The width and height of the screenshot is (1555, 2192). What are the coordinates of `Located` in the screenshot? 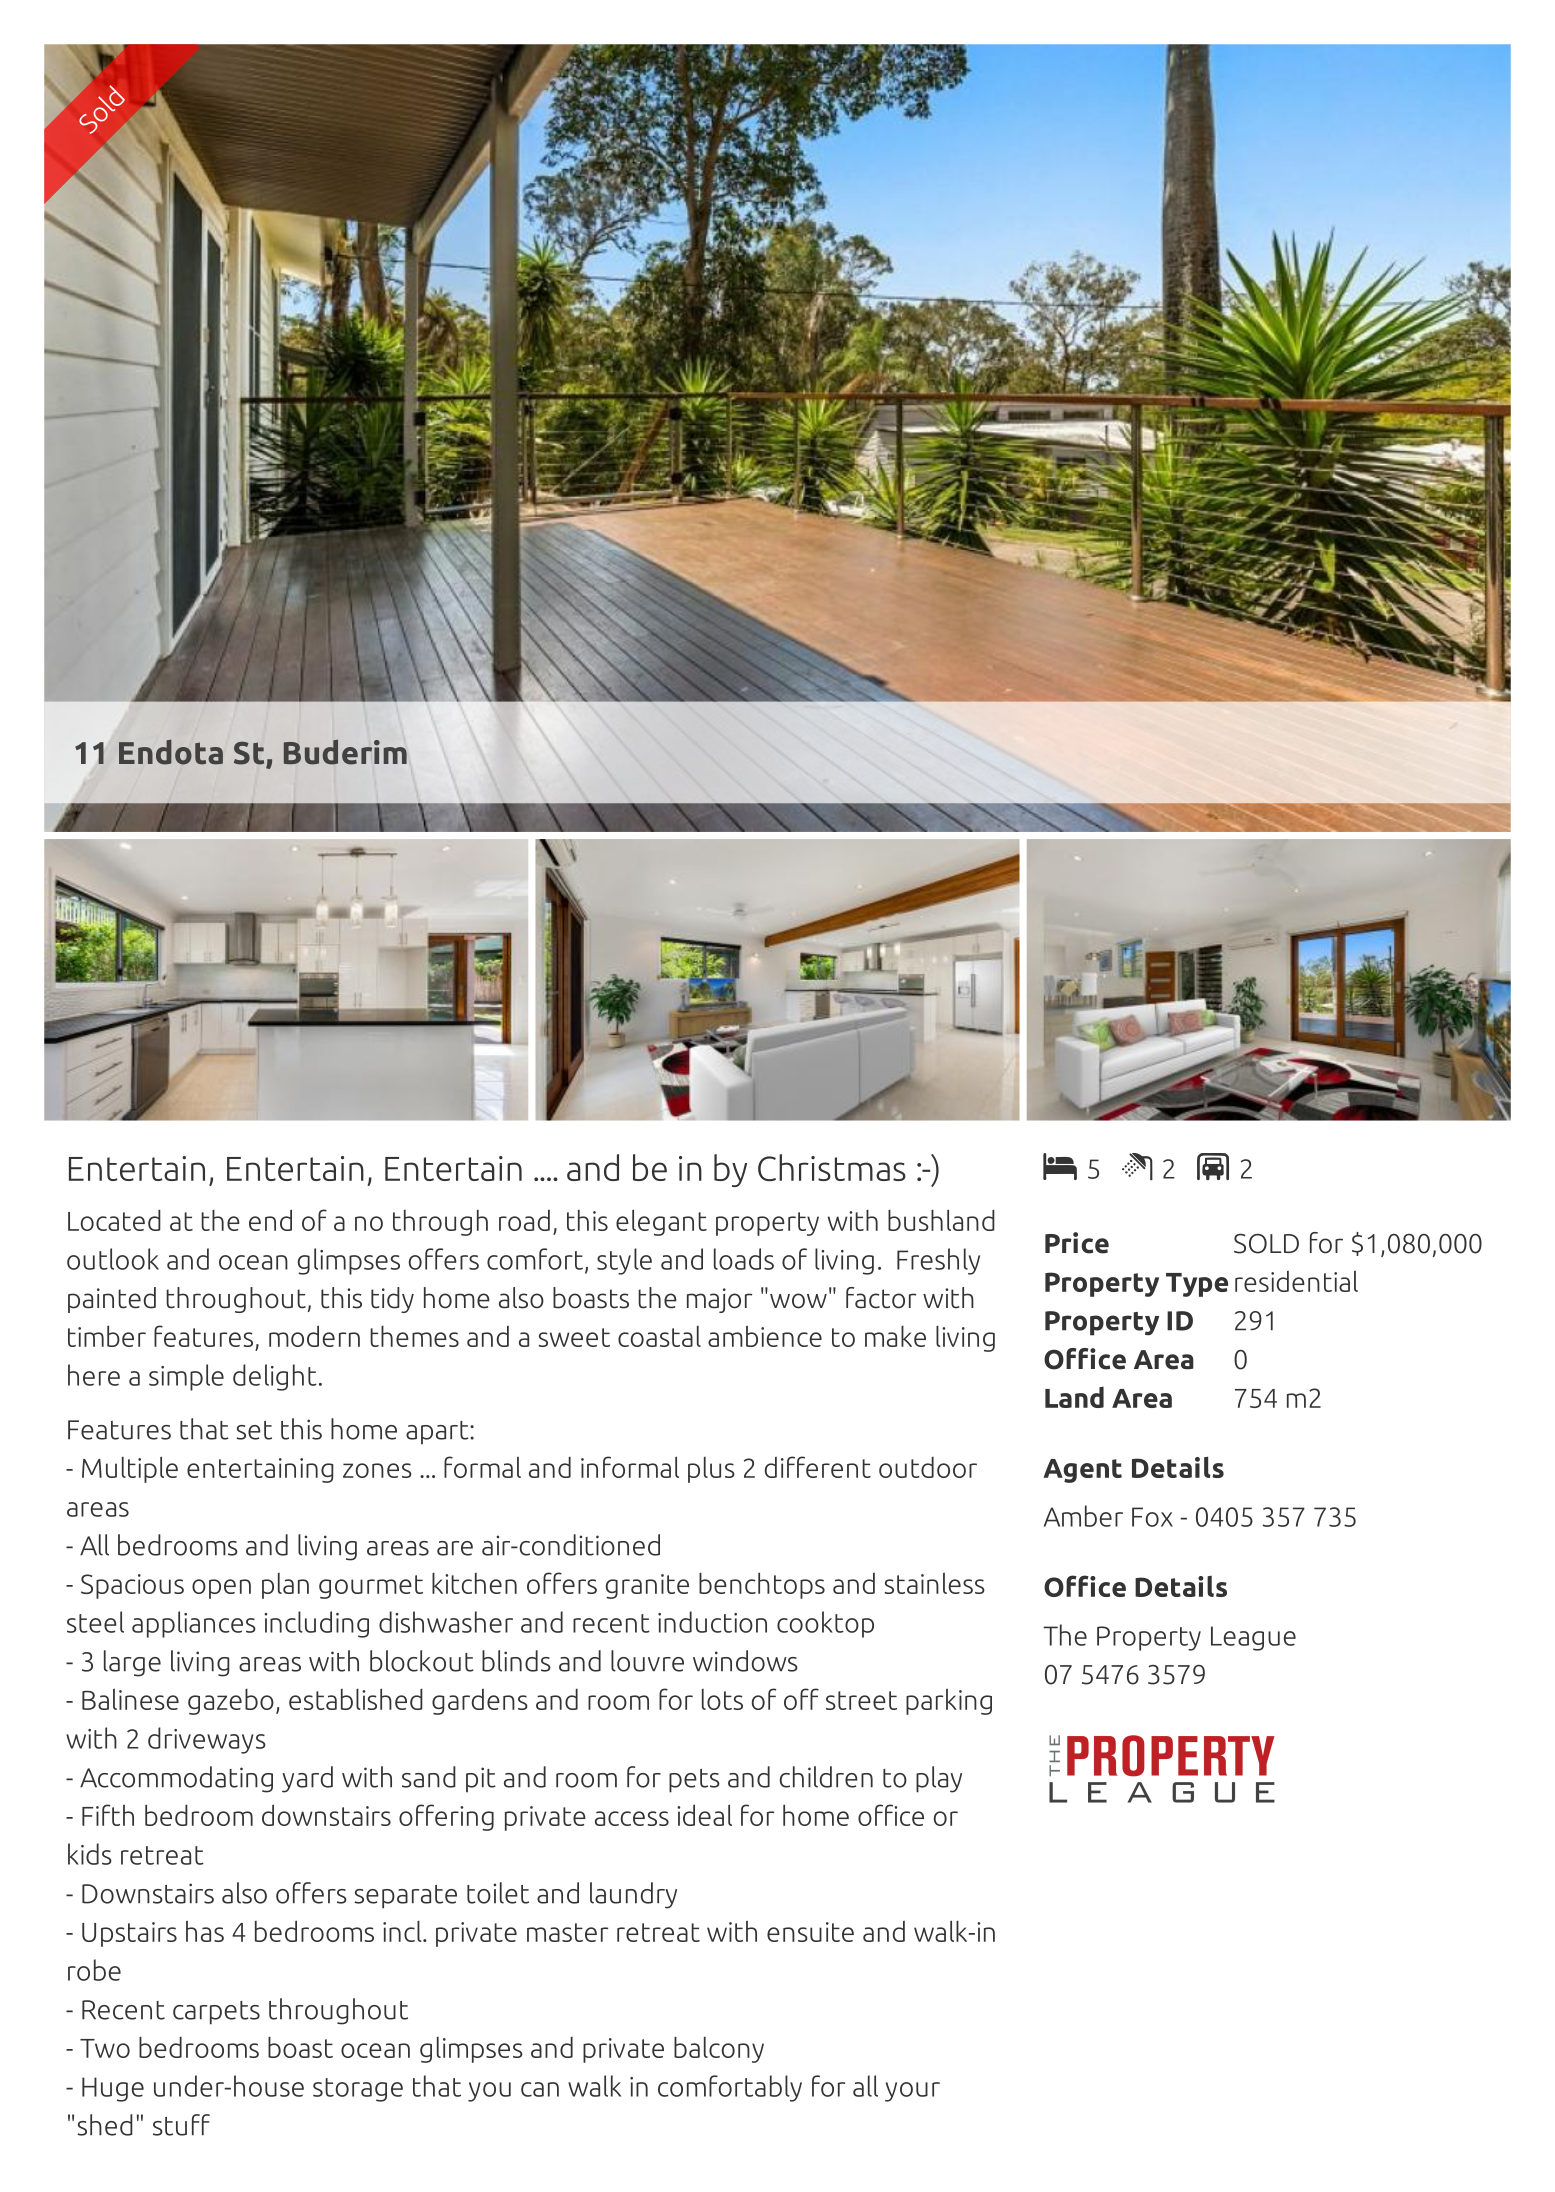 It's located at (114, 1220).
